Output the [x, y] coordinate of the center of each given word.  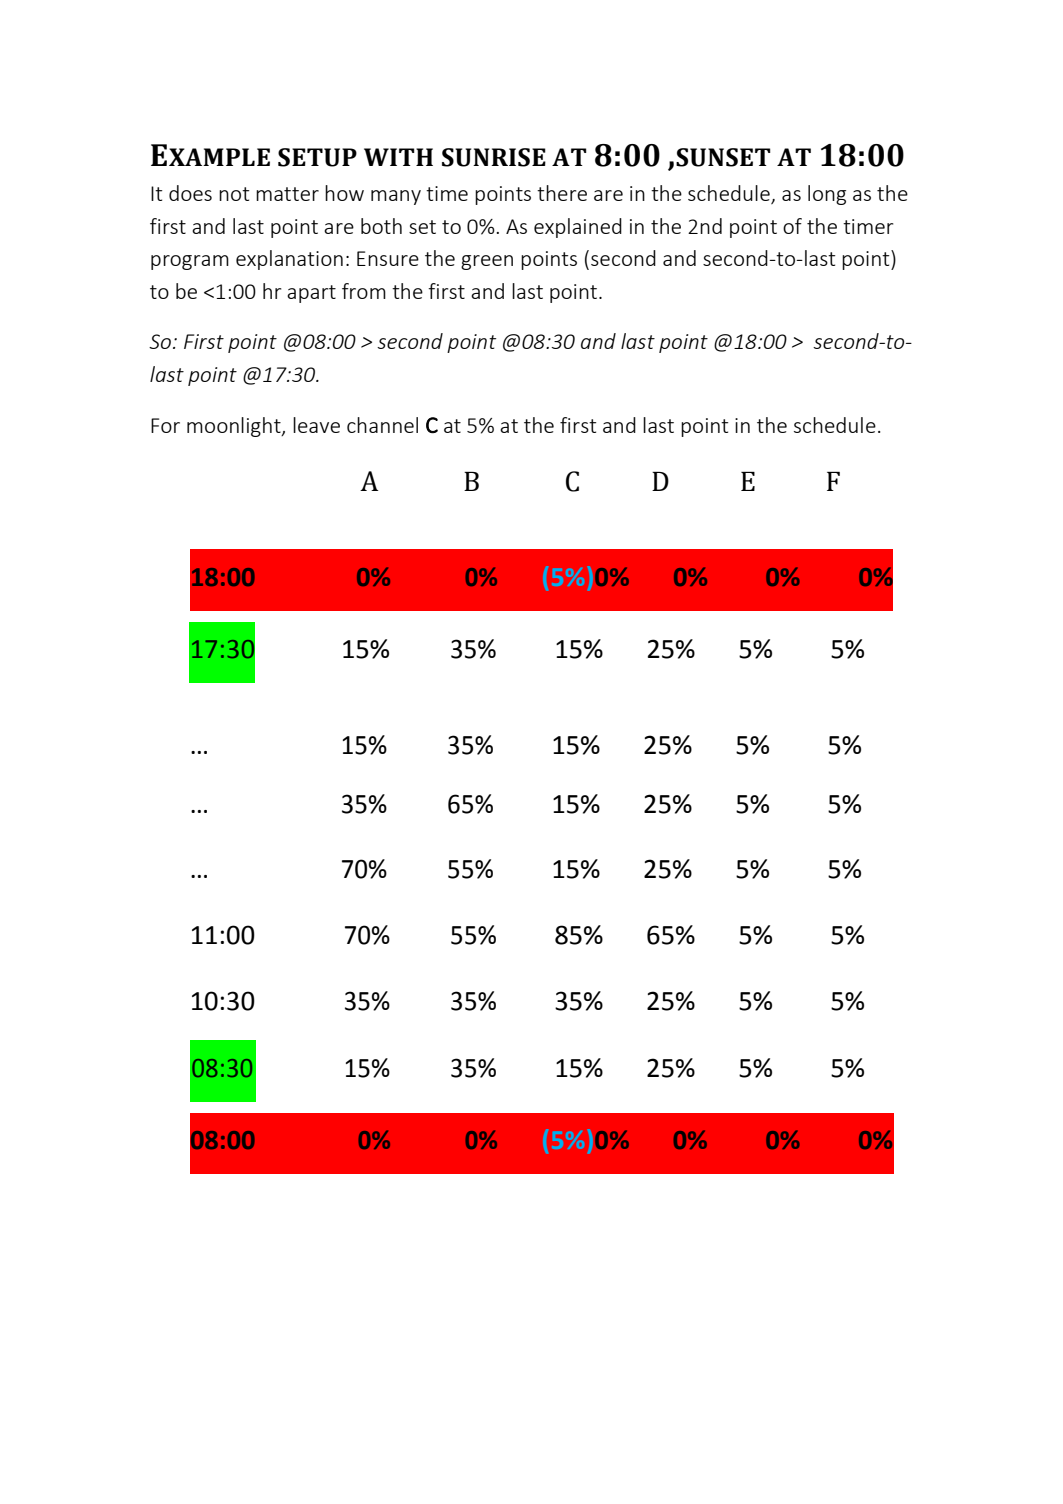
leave [316, 425]
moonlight [235, 427]
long [827, 195]
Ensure [388, 258]
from [364, 291]
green [487, 262]
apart [311, 294]
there [562, 193]
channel [382, 425]
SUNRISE [494, 157]
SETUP [317, 157]
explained [578, 228]
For [165, 425]
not [234, 194]
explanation [289, 260]
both [381, 226]
